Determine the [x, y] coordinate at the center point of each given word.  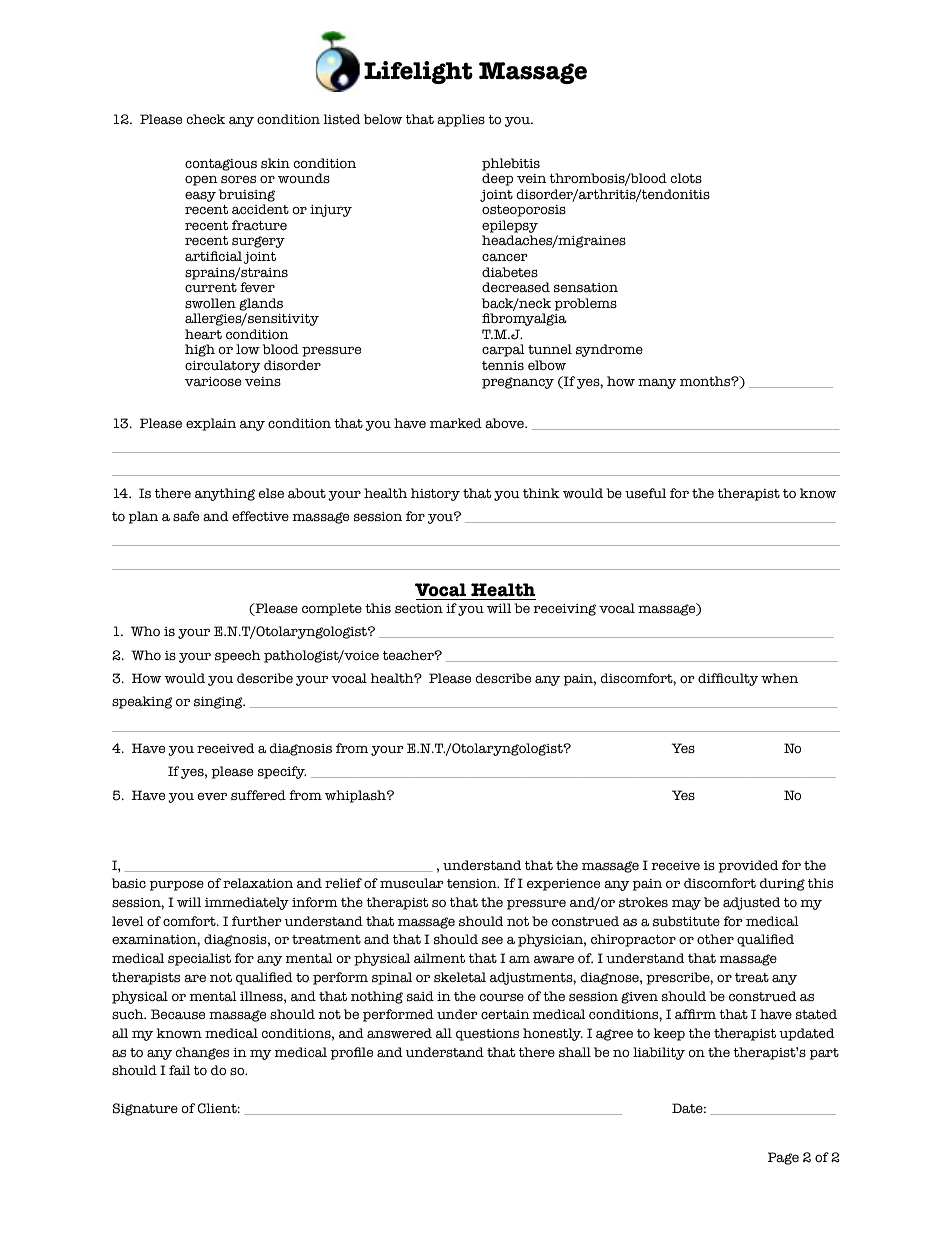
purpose [176, 885]
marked [456, 423]
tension [473, 884]
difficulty [728, 679]
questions [487, 1035]
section [419, 609]
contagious [221, 165]
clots [686, 178]
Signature [145, 1109]
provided [748, 866]
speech [238, 656]
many [657, 383]
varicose [213, 382]
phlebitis [511, 164]
